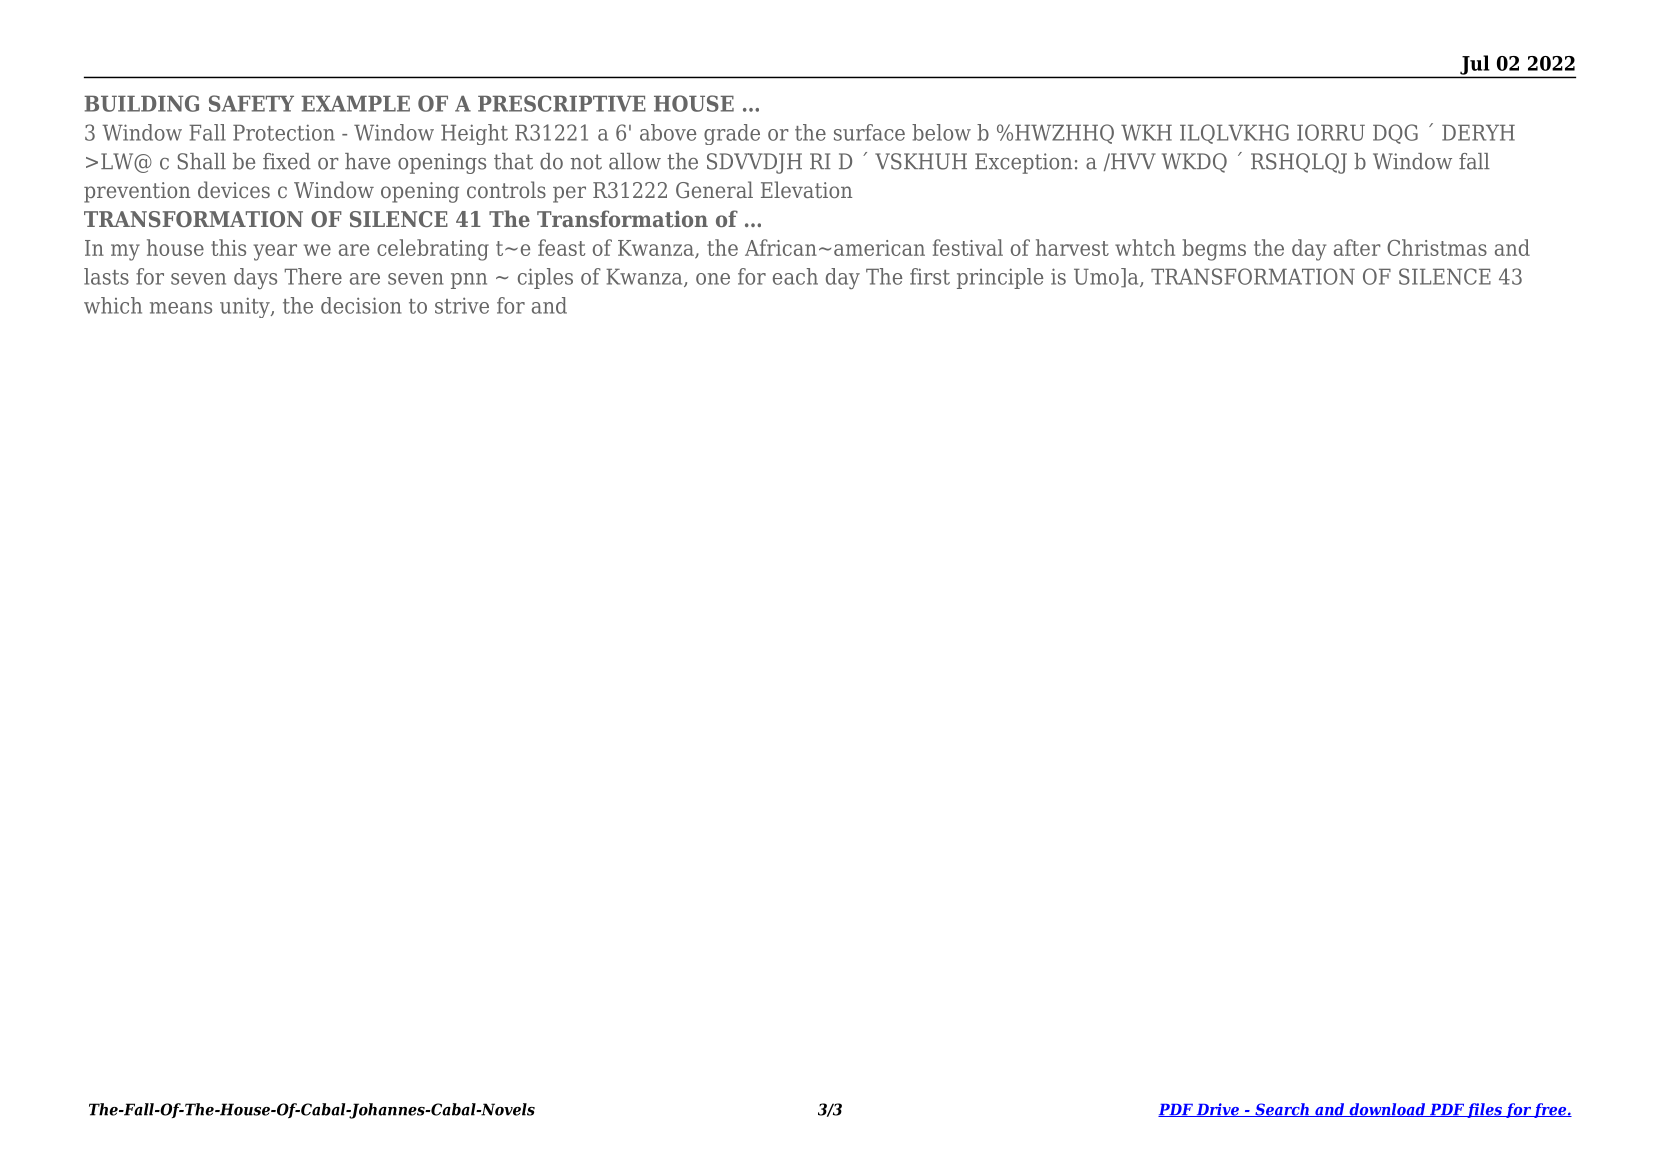 Image resolution: width=1660 pixels, height=1174 pixels. What do you see at coordinates (251, 103) in the document?
I see `SAFETY` at bounding box center [251, 103].
